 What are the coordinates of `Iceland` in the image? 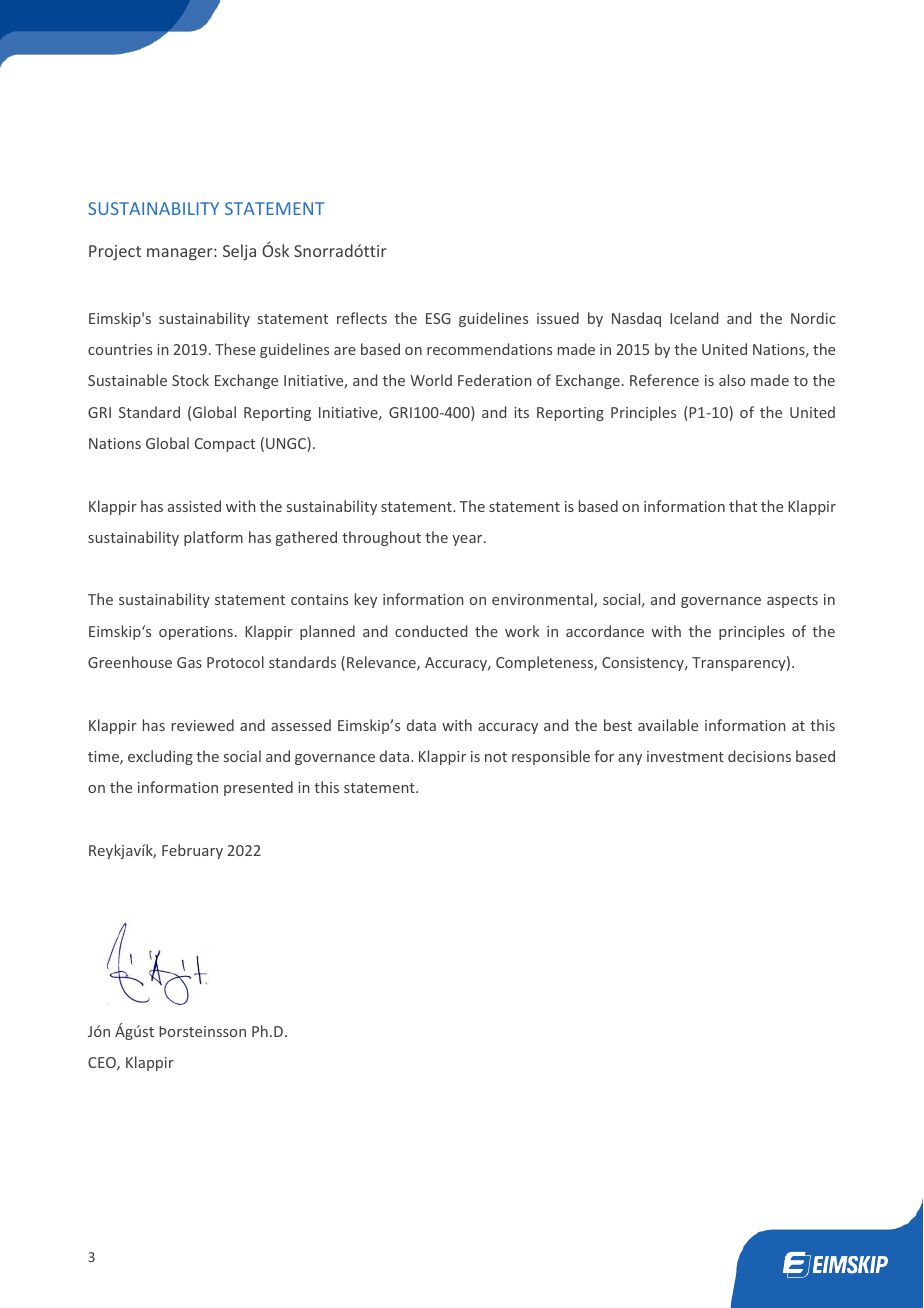 It's located at (694, 318).
